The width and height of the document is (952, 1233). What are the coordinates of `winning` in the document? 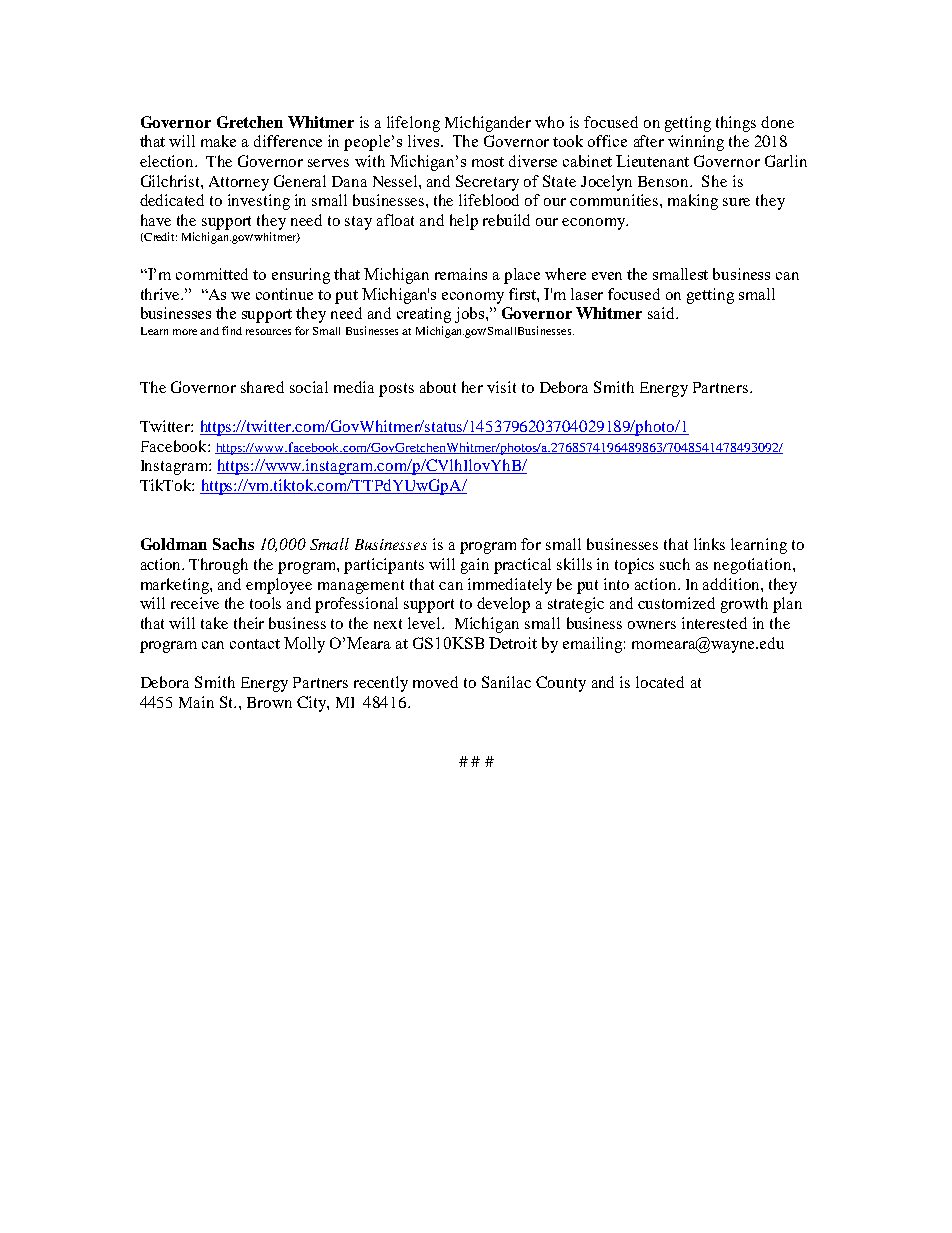 It's located at (696, 143).
